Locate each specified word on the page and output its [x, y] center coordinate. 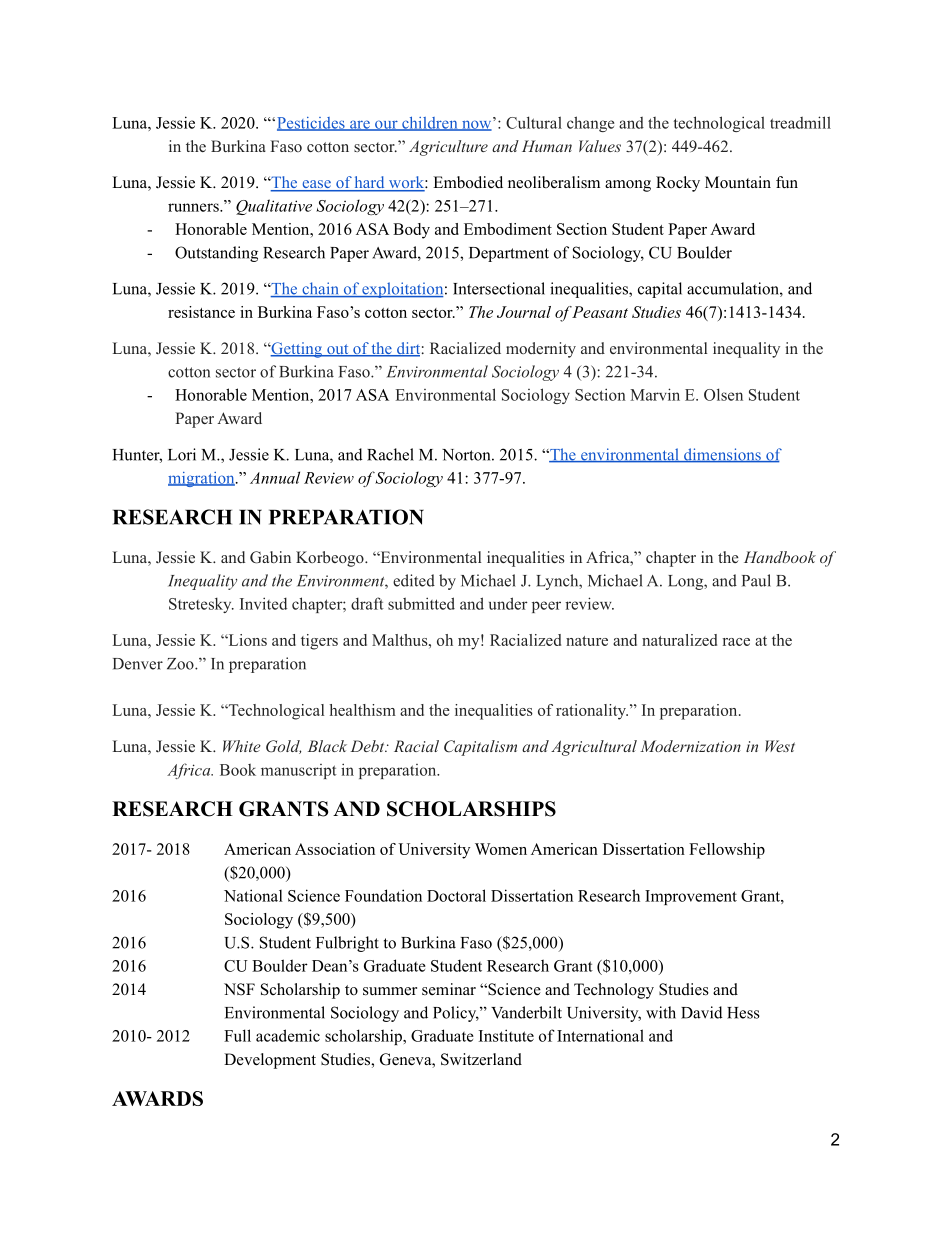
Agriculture [448, 148]
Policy [456, 1014]
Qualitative [274, 207]
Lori [182, 454]
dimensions [722, 455]
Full [237, 1035]
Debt [368, 746]
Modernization [690, 746]
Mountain [738, 182]
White [242, 746]
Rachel [390, 454]
